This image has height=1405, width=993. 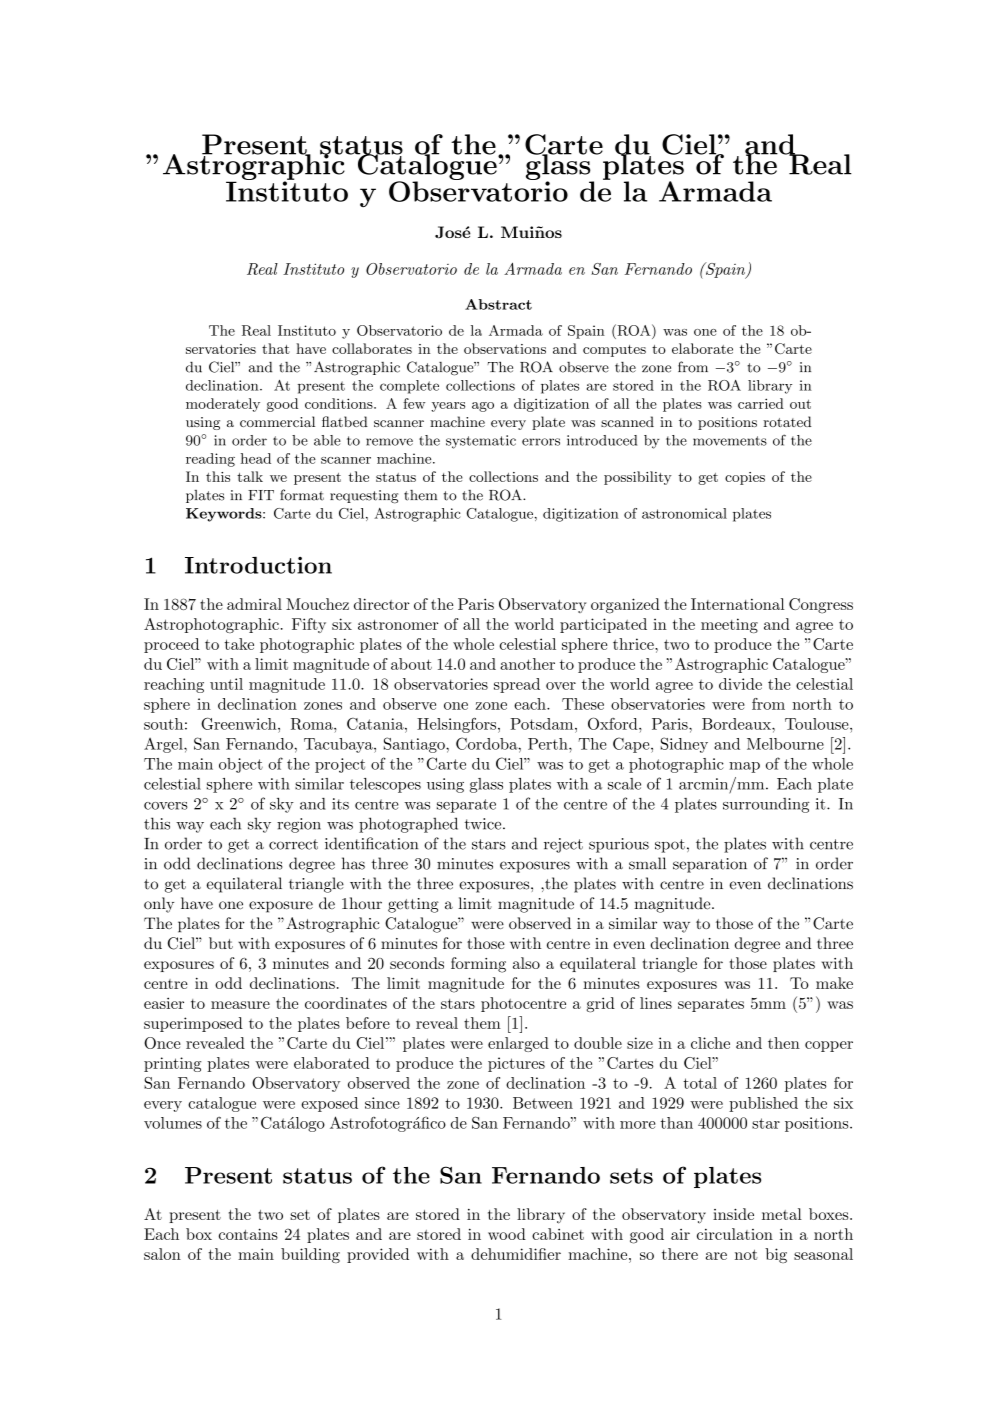 What do you see at coordinates (517, 685) in the image?
I see `spread` at bounding box center [517, 685].
